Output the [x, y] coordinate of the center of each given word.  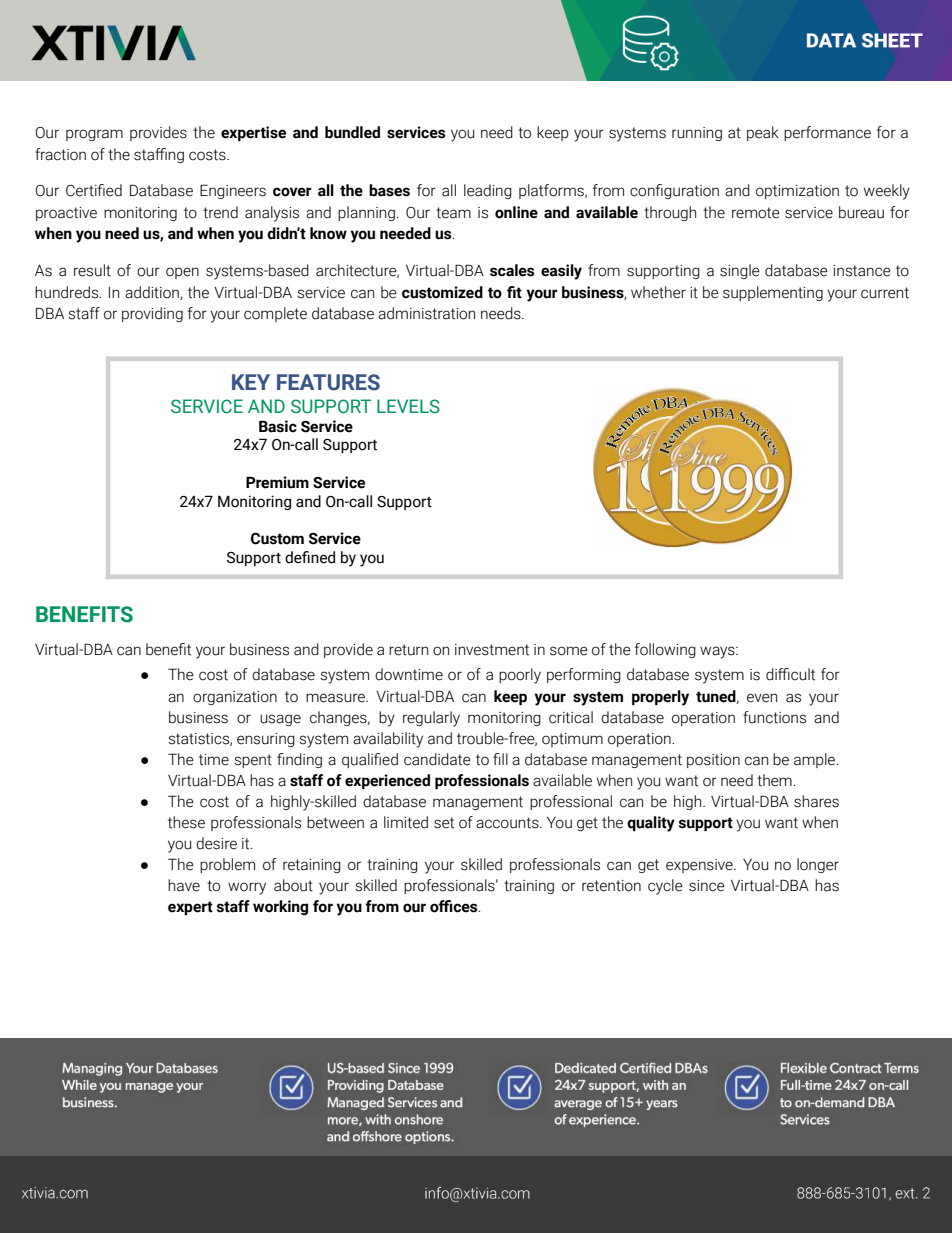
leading [488, 191]
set [444, 823]
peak [763, 133]
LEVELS [408, 406]
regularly [431, 719]
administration [426, 313]
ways [718, 652]
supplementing [773, 293]
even [762, 698]
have [184, 885]
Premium [277, 482]
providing [152, 314]
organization [235, 698]
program [94, 135]
